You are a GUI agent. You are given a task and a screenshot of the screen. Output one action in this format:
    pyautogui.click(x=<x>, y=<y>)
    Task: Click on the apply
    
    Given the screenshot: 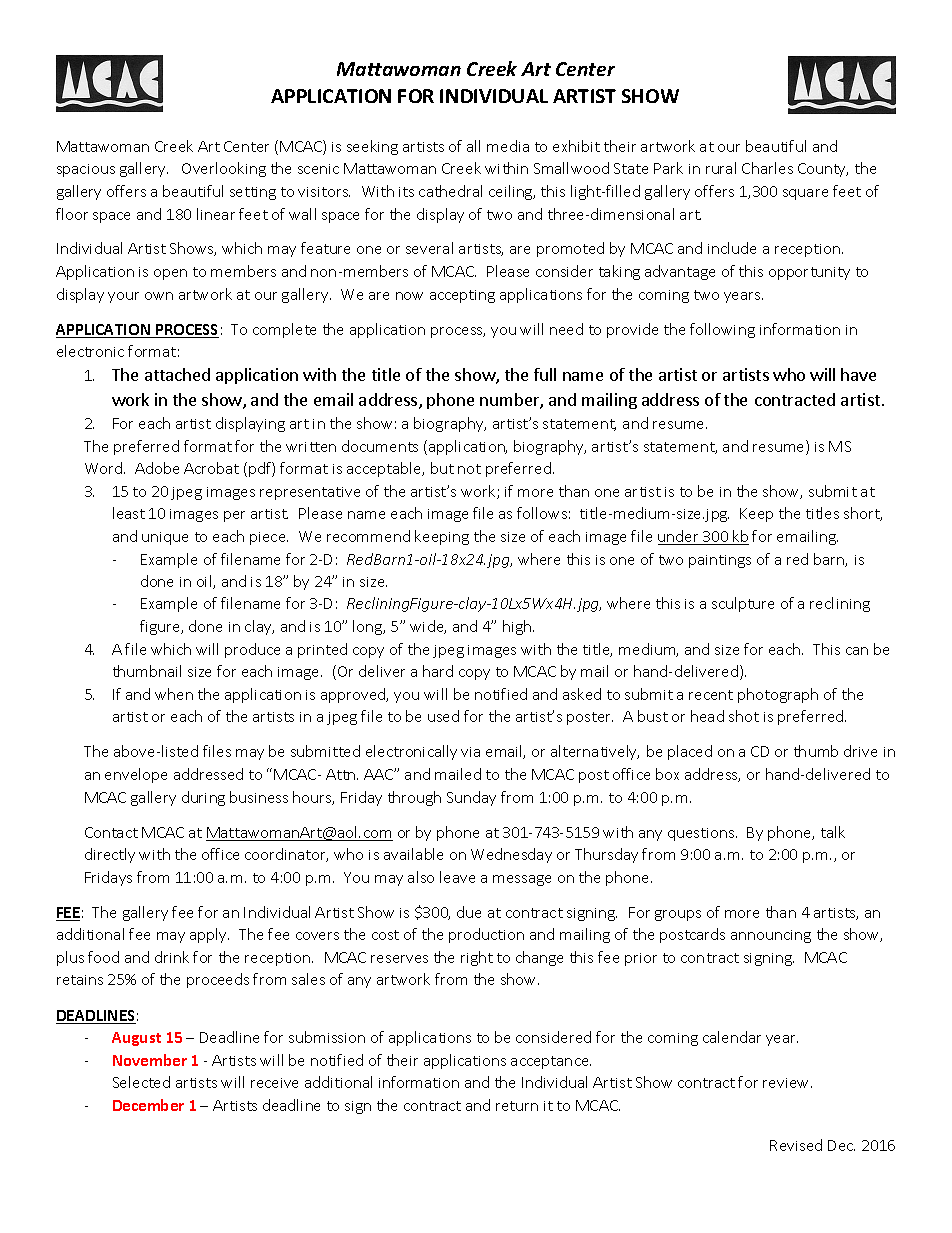 What is the action you would take?
    pyautogui.click(x=209, y=935)
